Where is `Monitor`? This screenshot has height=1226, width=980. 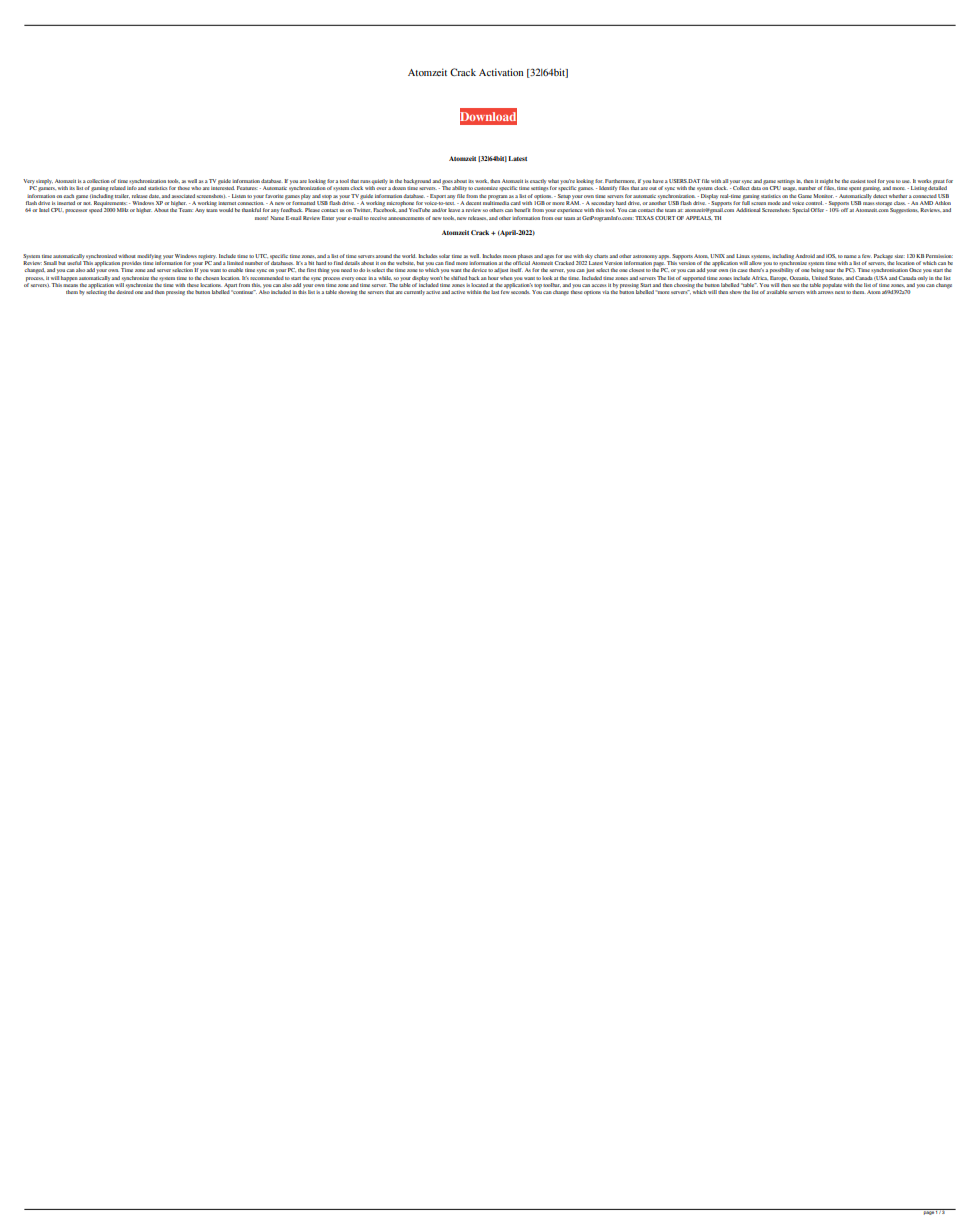 Monitor is located at coordinates (823, 196).
